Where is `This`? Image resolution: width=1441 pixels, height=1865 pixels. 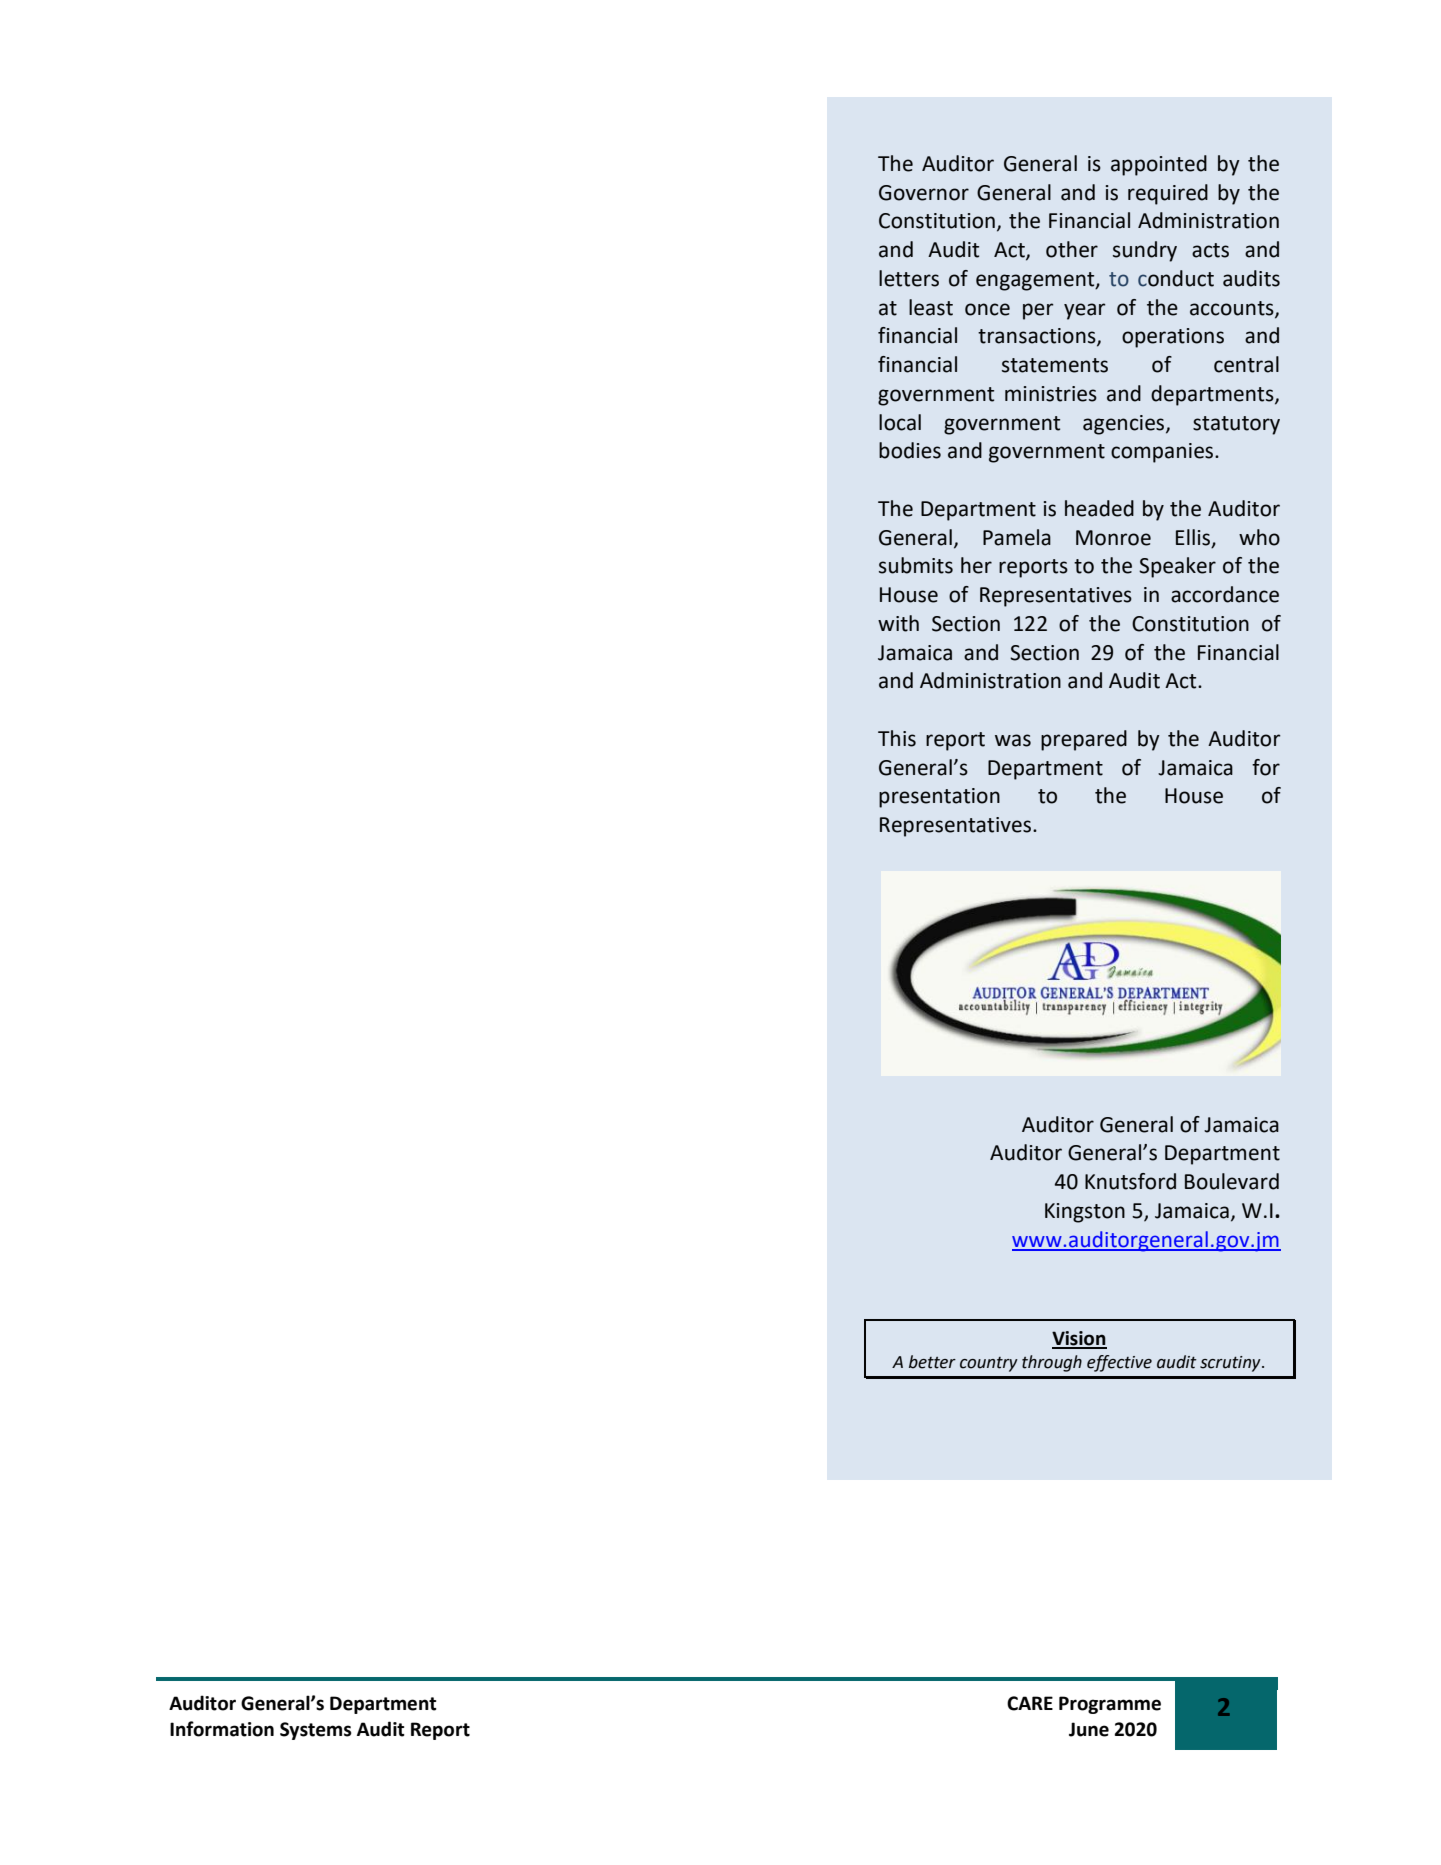
This is located at coordinates (897, 738).
